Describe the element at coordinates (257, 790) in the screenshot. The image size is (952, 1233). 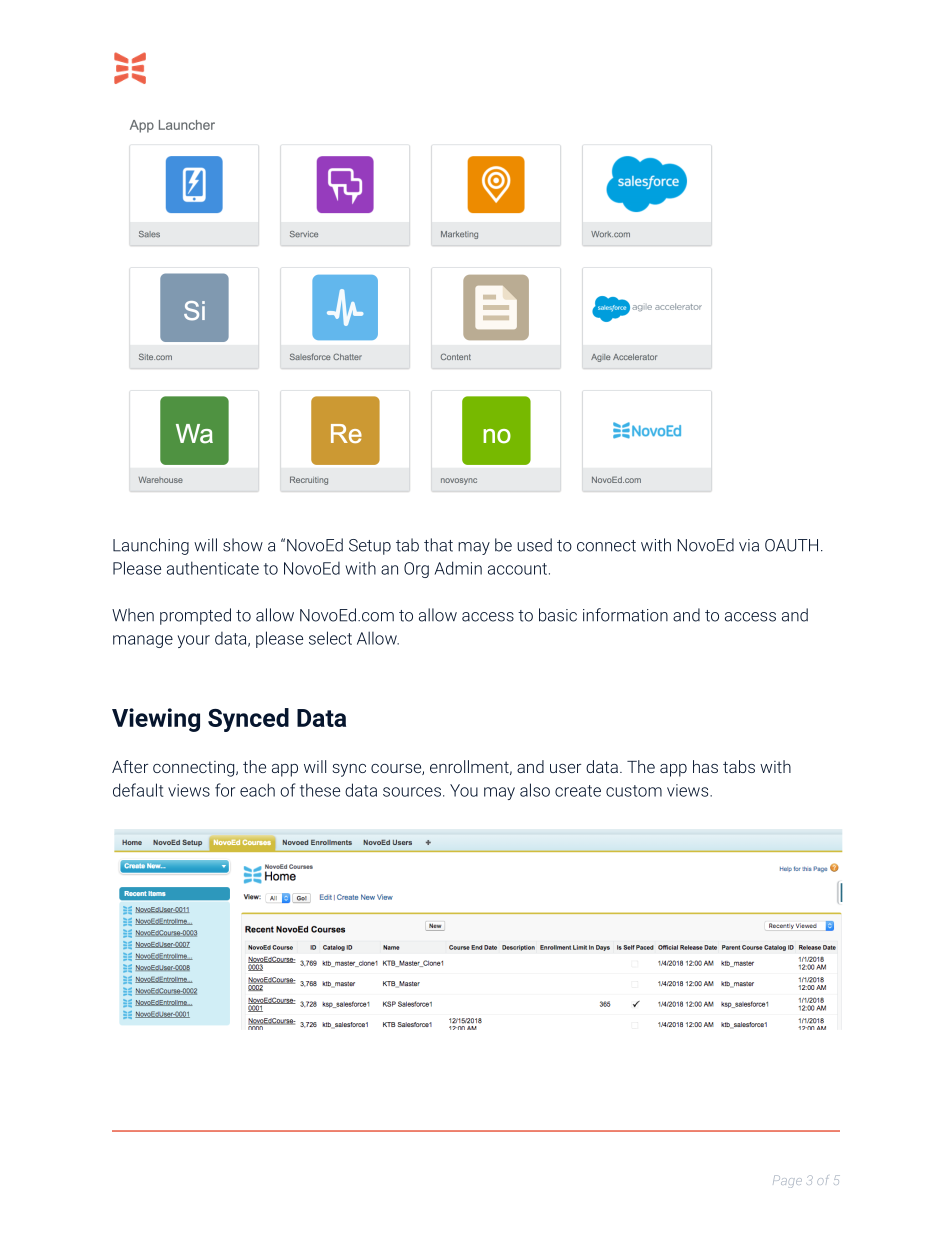
I see `each` at that location.
